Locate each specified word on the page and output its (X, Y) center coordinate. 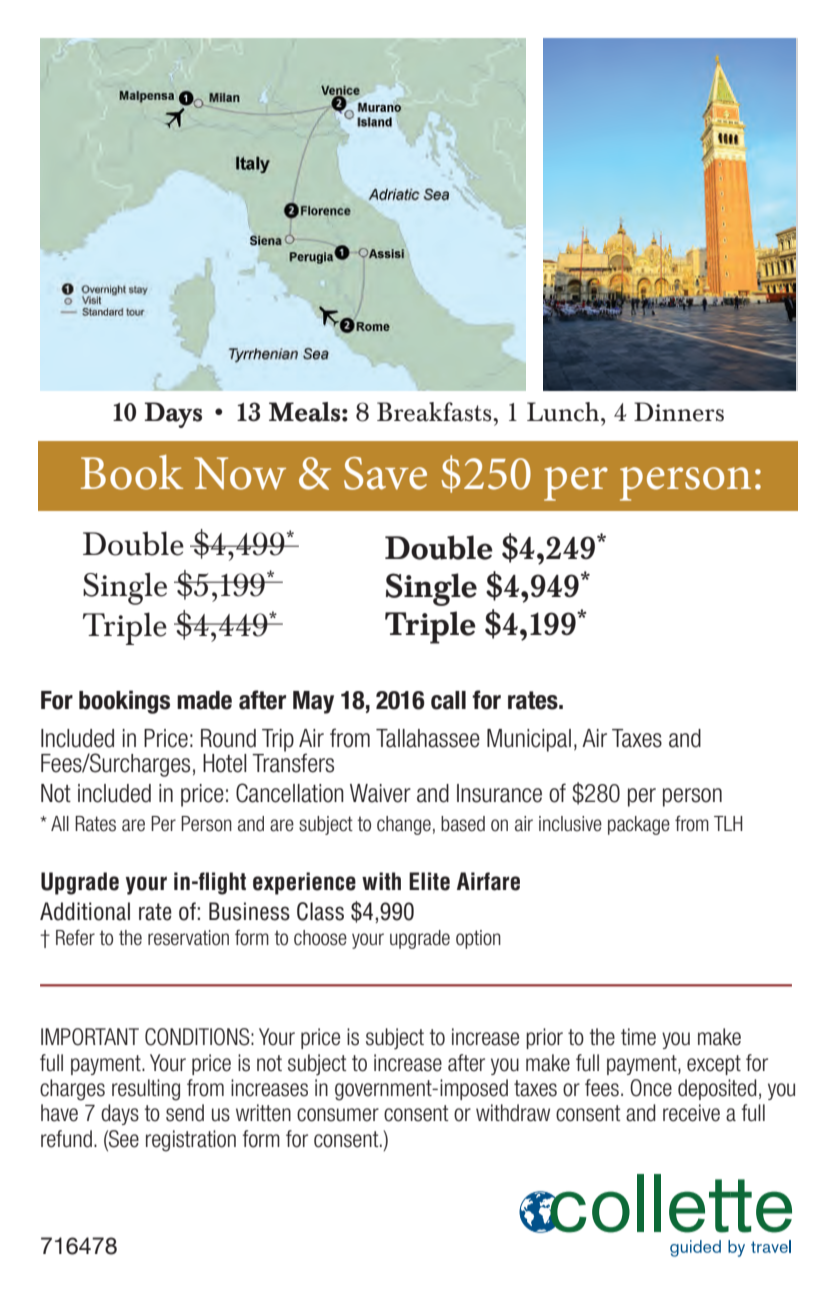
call (448, 700)
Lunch (564, 412)
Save (385, 473)
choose (320, 938)
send (185, 1113)
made (204, 700)
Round (228, 738)
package (639, 825)
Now (240, 473)
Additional (85, 911)
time (638, 1037)
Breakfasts (435, 412)
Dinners (679, 412)
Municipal (529, 740)
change (404, 825)
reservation (188, 938)
